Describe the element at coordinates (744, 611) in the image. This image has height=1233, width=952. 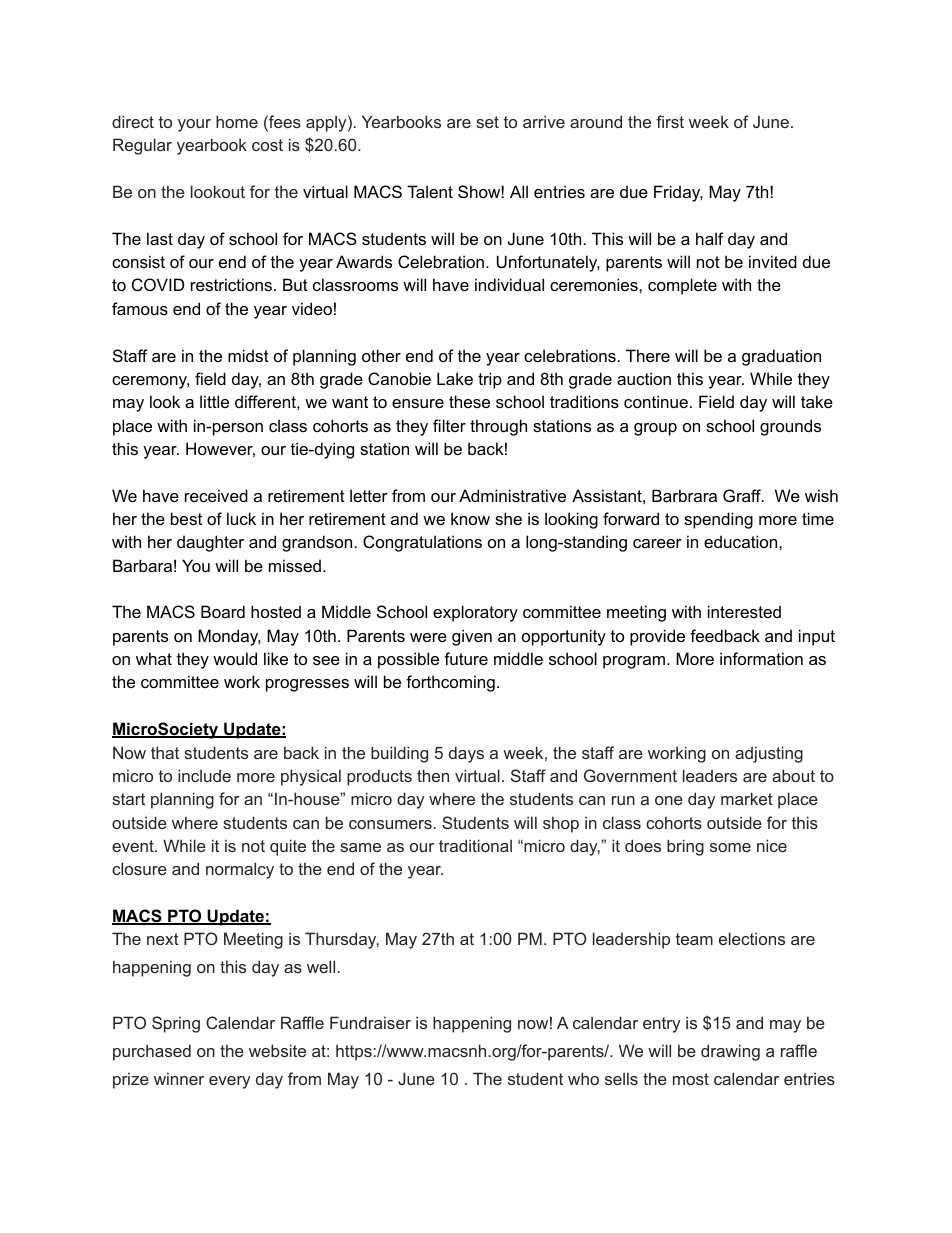
I see `interested` at that location.
